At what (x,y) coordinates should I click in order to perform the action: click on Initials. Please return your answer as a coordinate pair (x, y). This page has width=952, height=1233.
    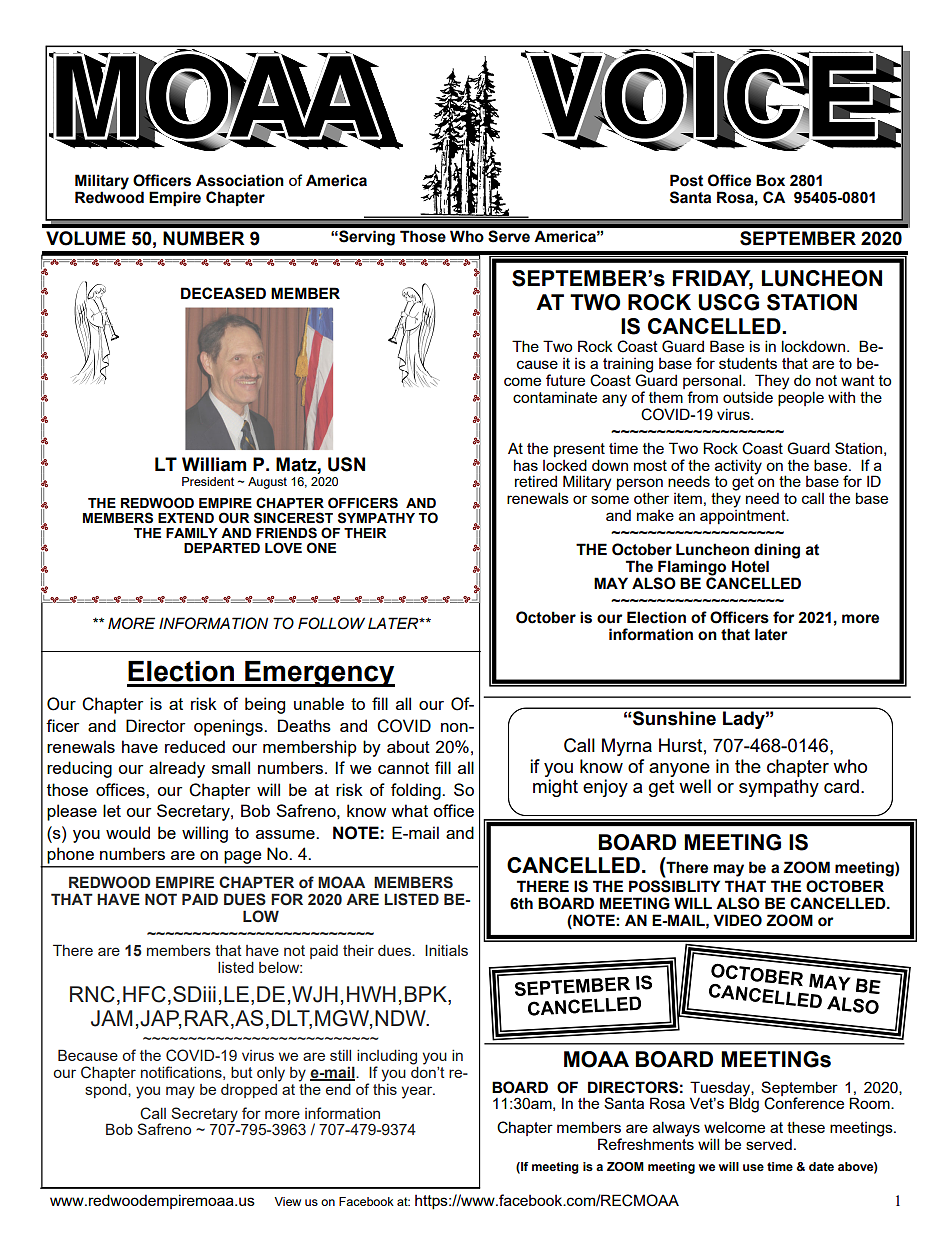
    Looking at the image, I should click on (446, 950).
